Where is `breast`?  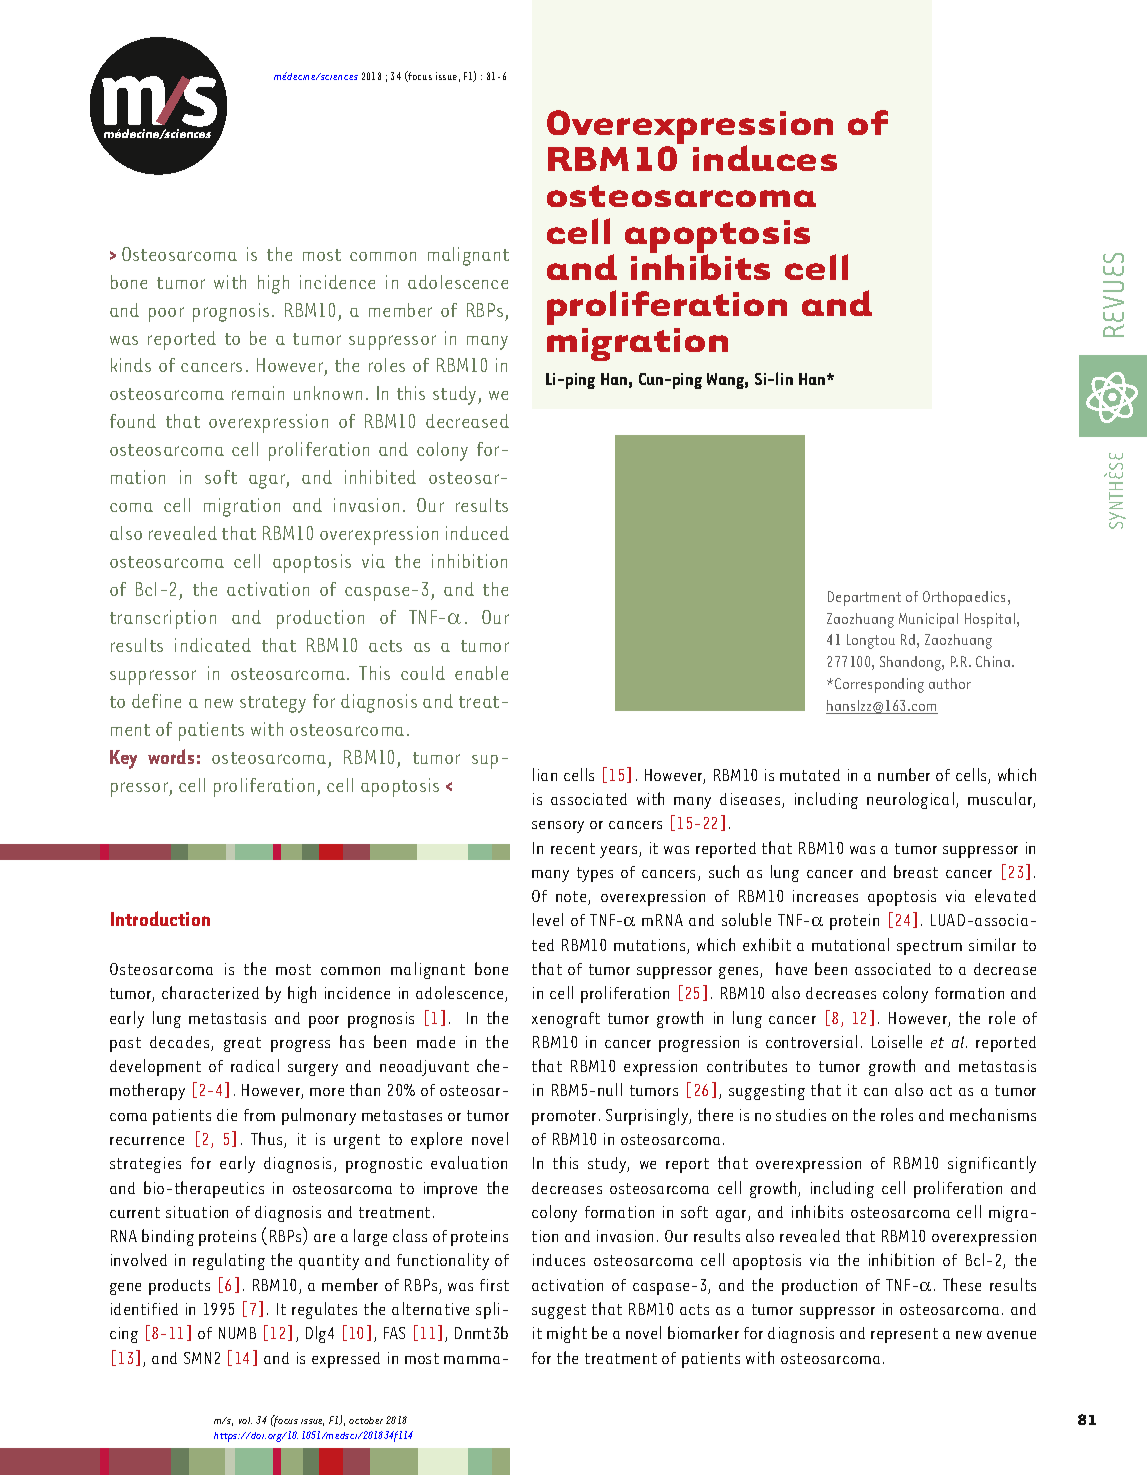
breast is located at coordinates (916, 871).
